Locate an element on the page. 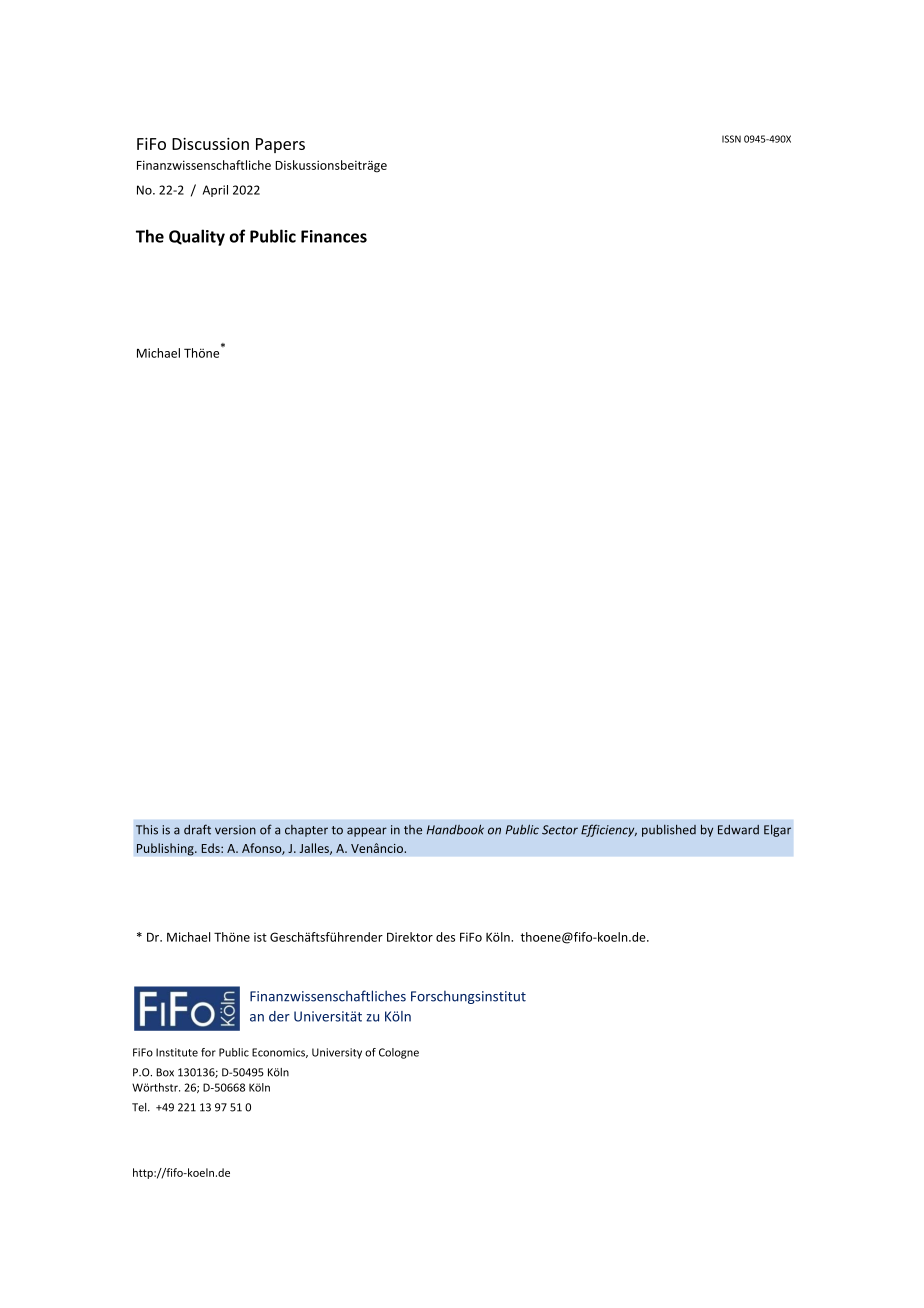  des is located at coordinates (445, 937).
